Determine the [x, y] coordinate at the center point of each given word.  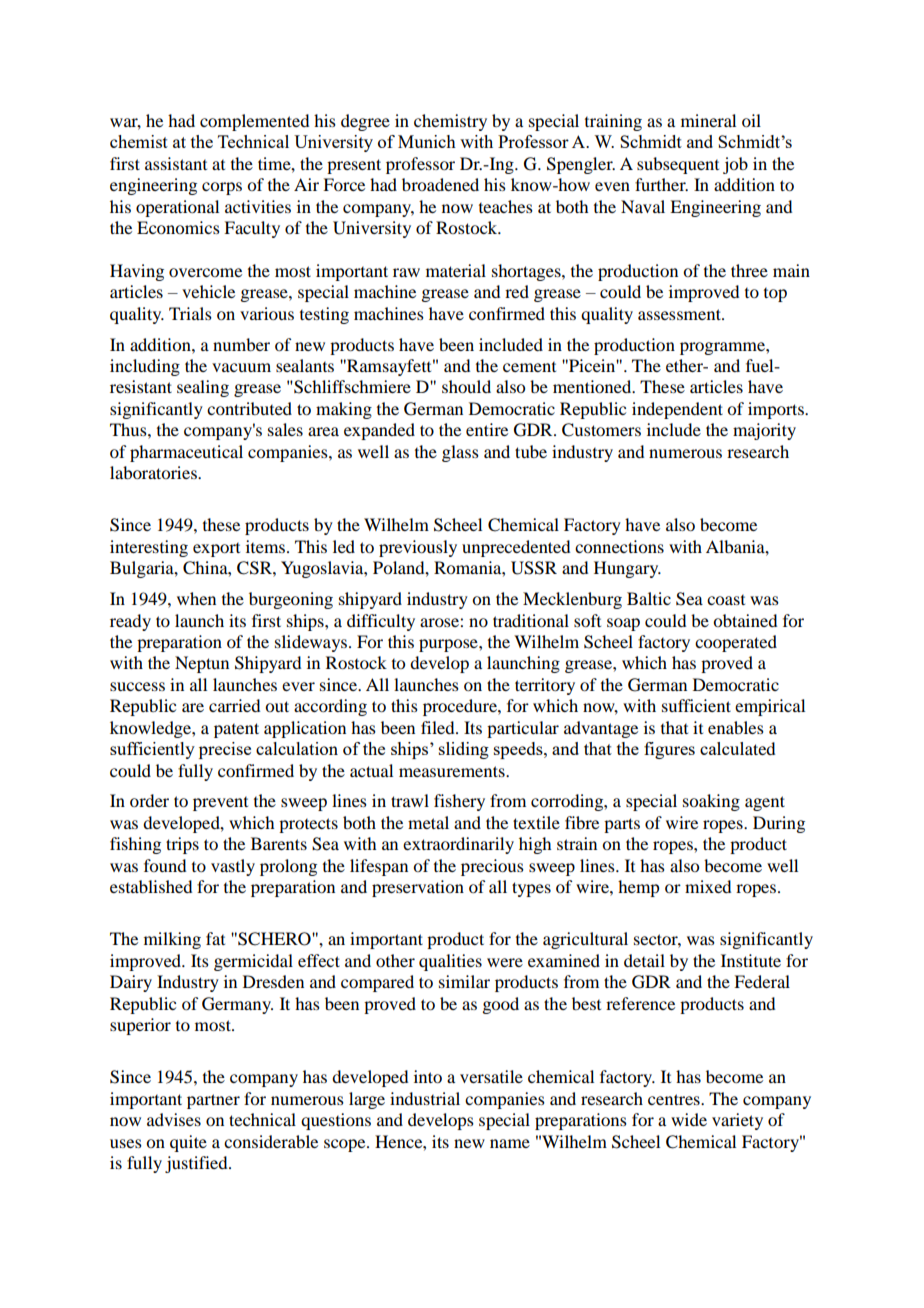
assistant [176, 163]
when [196, 598]
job [735, 165]
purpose [449, 645]
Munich [427, 141]
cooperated [736, 643]
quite [188, 1143]
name [510, 1143]
